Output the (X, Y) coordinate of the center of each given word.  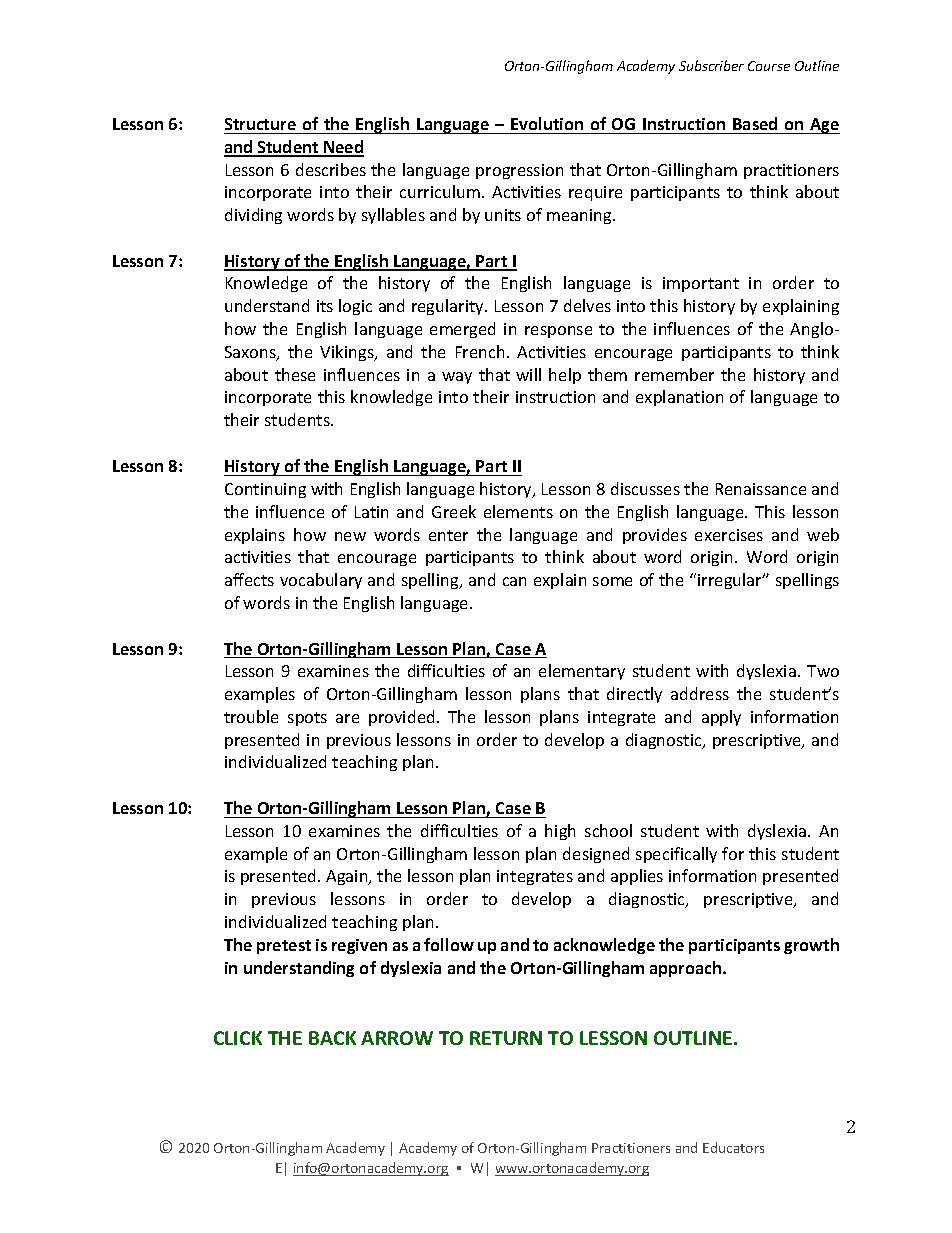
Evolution (547, 123)
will (528, 374)
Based (755, 123)
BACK (332, 1038)
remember (674, 374)
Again (348, 877)
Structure (260, 124)
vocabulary (321, 581)
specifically (676, 855)
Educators (733, 1147)
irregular (731, 581)
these (295, 374)
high (560, 832)
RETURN (506, 1038)
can (514, 581)
